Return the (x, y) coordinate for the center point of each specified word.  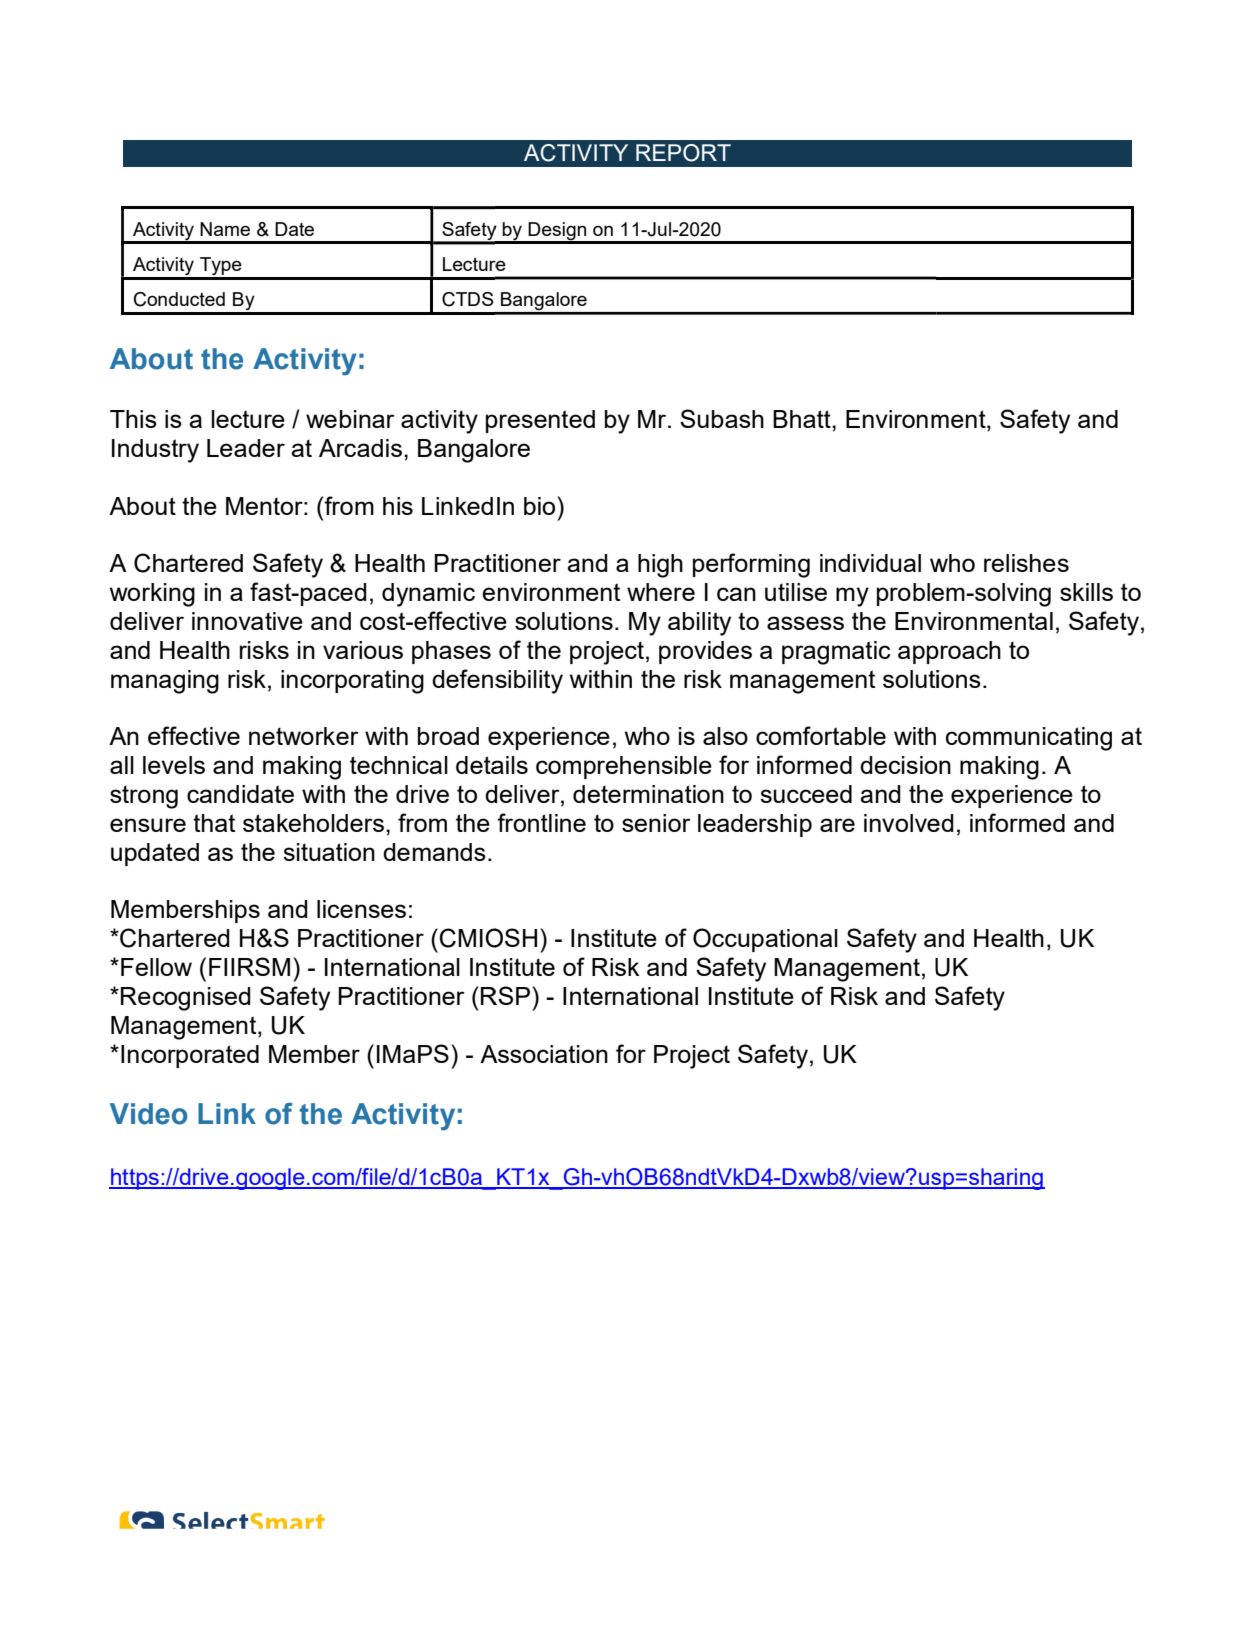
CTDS (468, 299)
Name (225, 229)
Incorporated (190, 1056)
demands (434, 852)
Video (149, 1114)
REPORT (683, 153)
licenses (361, 909)
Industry (155, 451)
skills (1086, 592)
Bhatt (803, 419)
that (214, 823)
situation (329, 852)
